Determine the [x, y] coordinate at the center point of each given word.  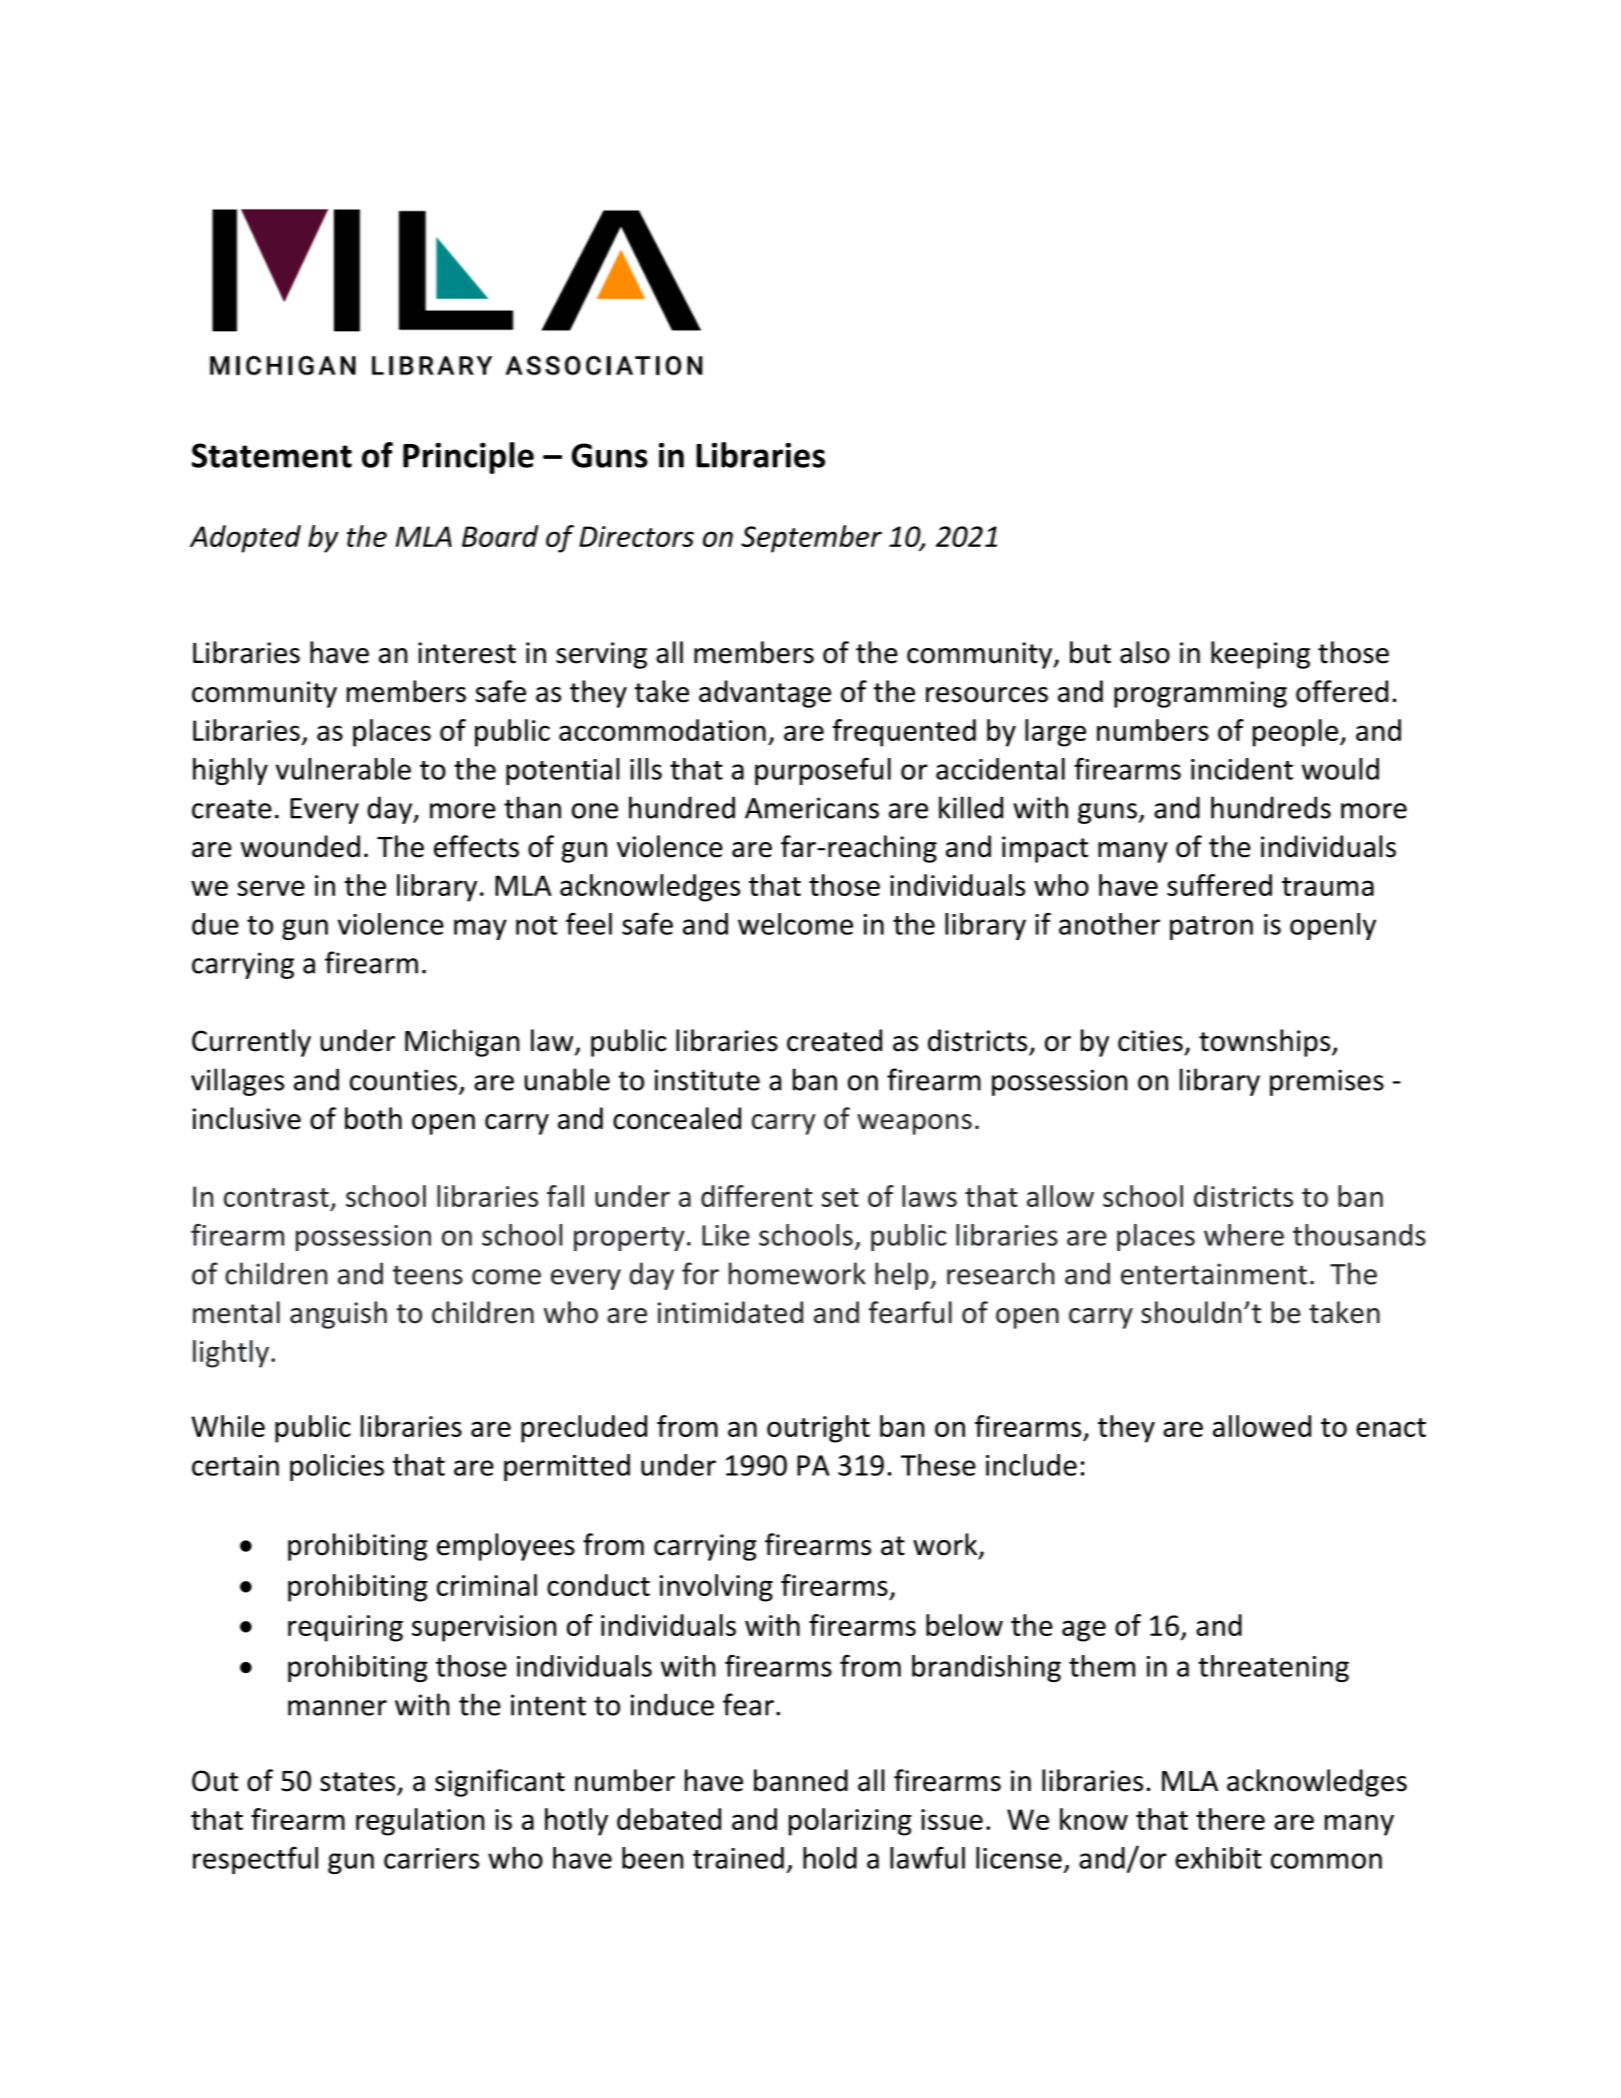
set [840, 1197]
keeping [1260, 655]
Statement [272, 455]
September [811, 539]
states [357, 1782]
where [1244, 1235]
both [373, 1118]
